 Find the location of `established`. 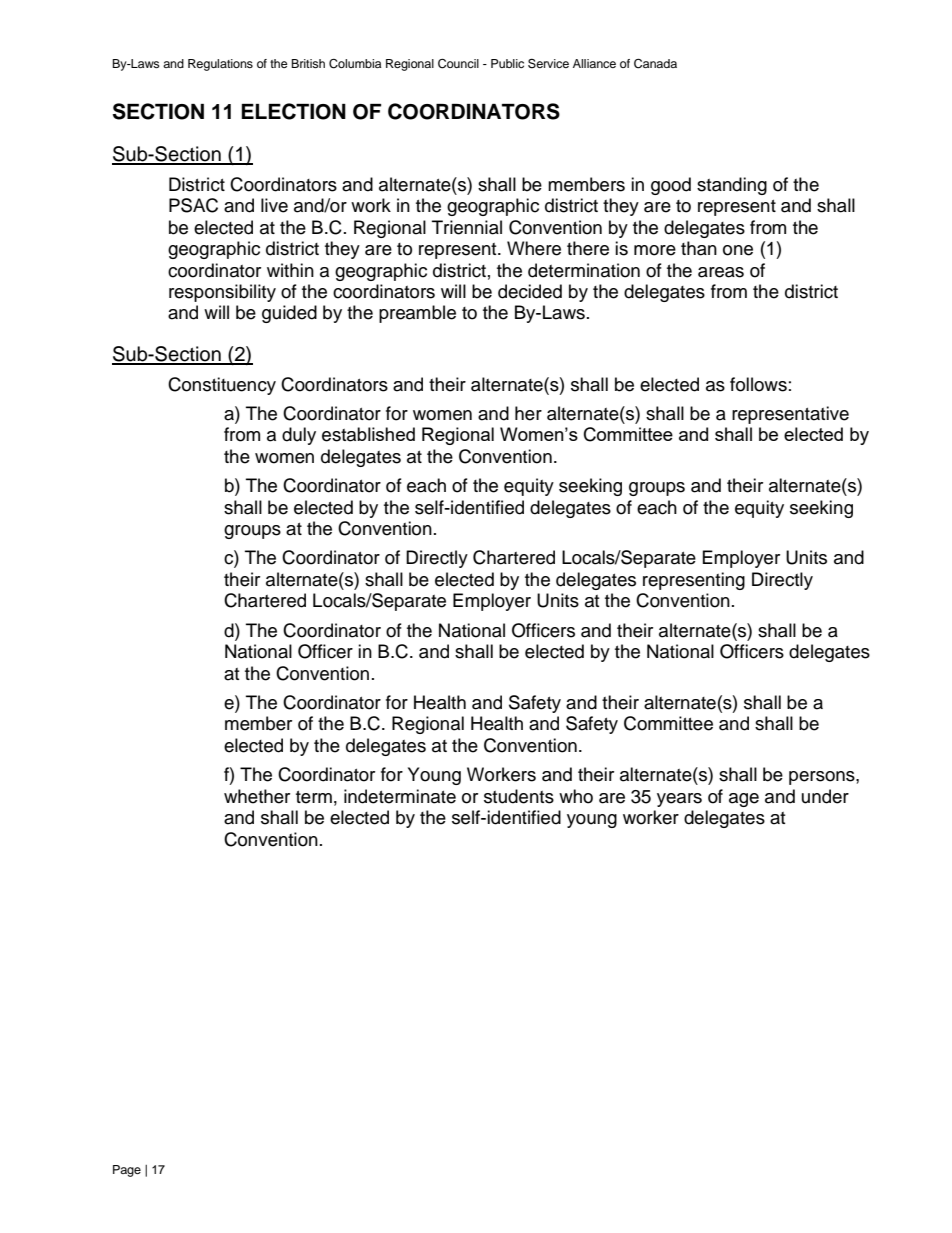

established is located at coordinates (368, 434).
